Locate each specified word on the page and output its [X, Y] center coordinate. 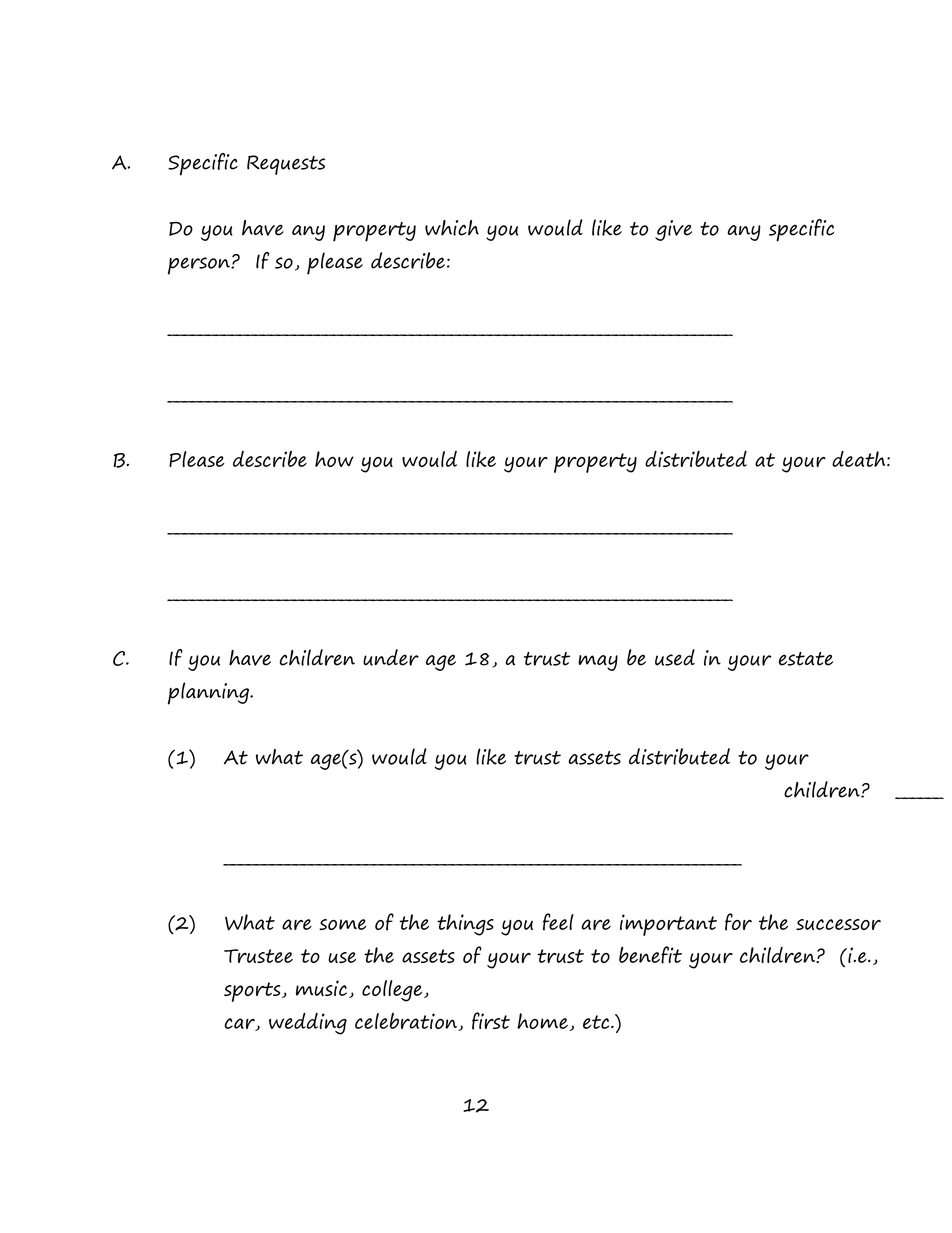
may [598, 663]
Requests [286, 165]
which [452, 228]
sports [253, 992]
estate [806, 659]
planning [210, 693]
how [334, 459]
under [391, 657]
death [860, 458]
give [673, 230]
